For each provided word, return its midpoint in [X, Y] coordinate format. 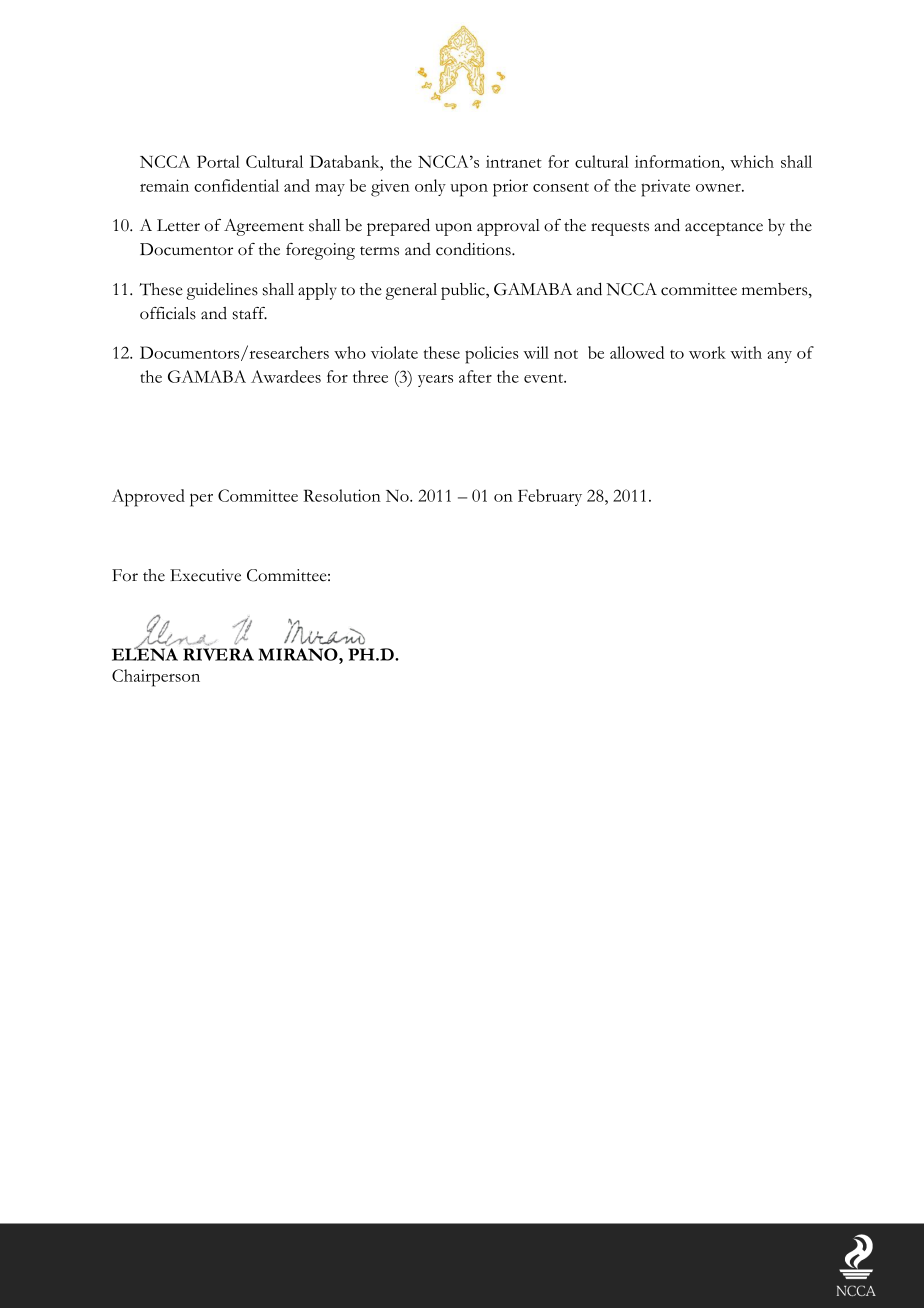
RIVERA [218, 654]
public [464, 291]
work [707, 352]
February [550, 497]
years [435, 381]
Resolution [342, 495]
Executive [205, 575]
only [430, 187]
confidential [236, 185]
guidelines [222, 291]
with [746, 352]
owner [719, 188]
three [370, 376]
